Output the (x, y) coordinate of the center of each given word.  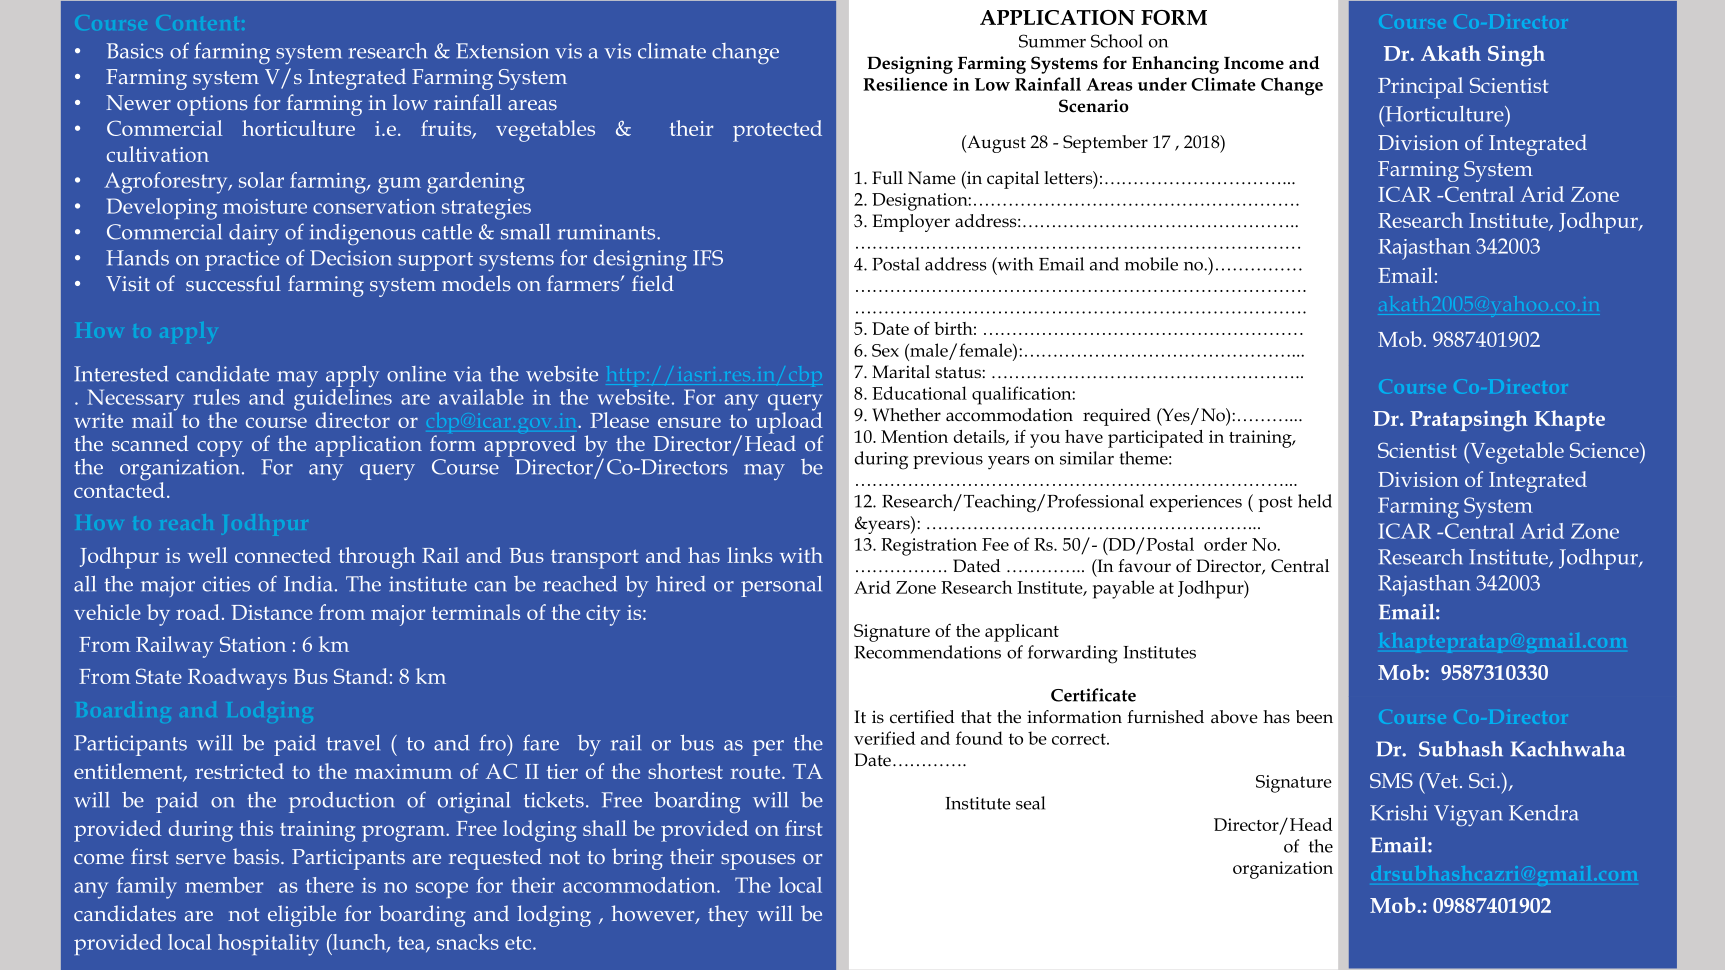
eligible (302, 916)
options (212, 105)
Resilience (905, 84)
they (728, 916)
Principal (1420, 88)
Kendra (1543, 813)
